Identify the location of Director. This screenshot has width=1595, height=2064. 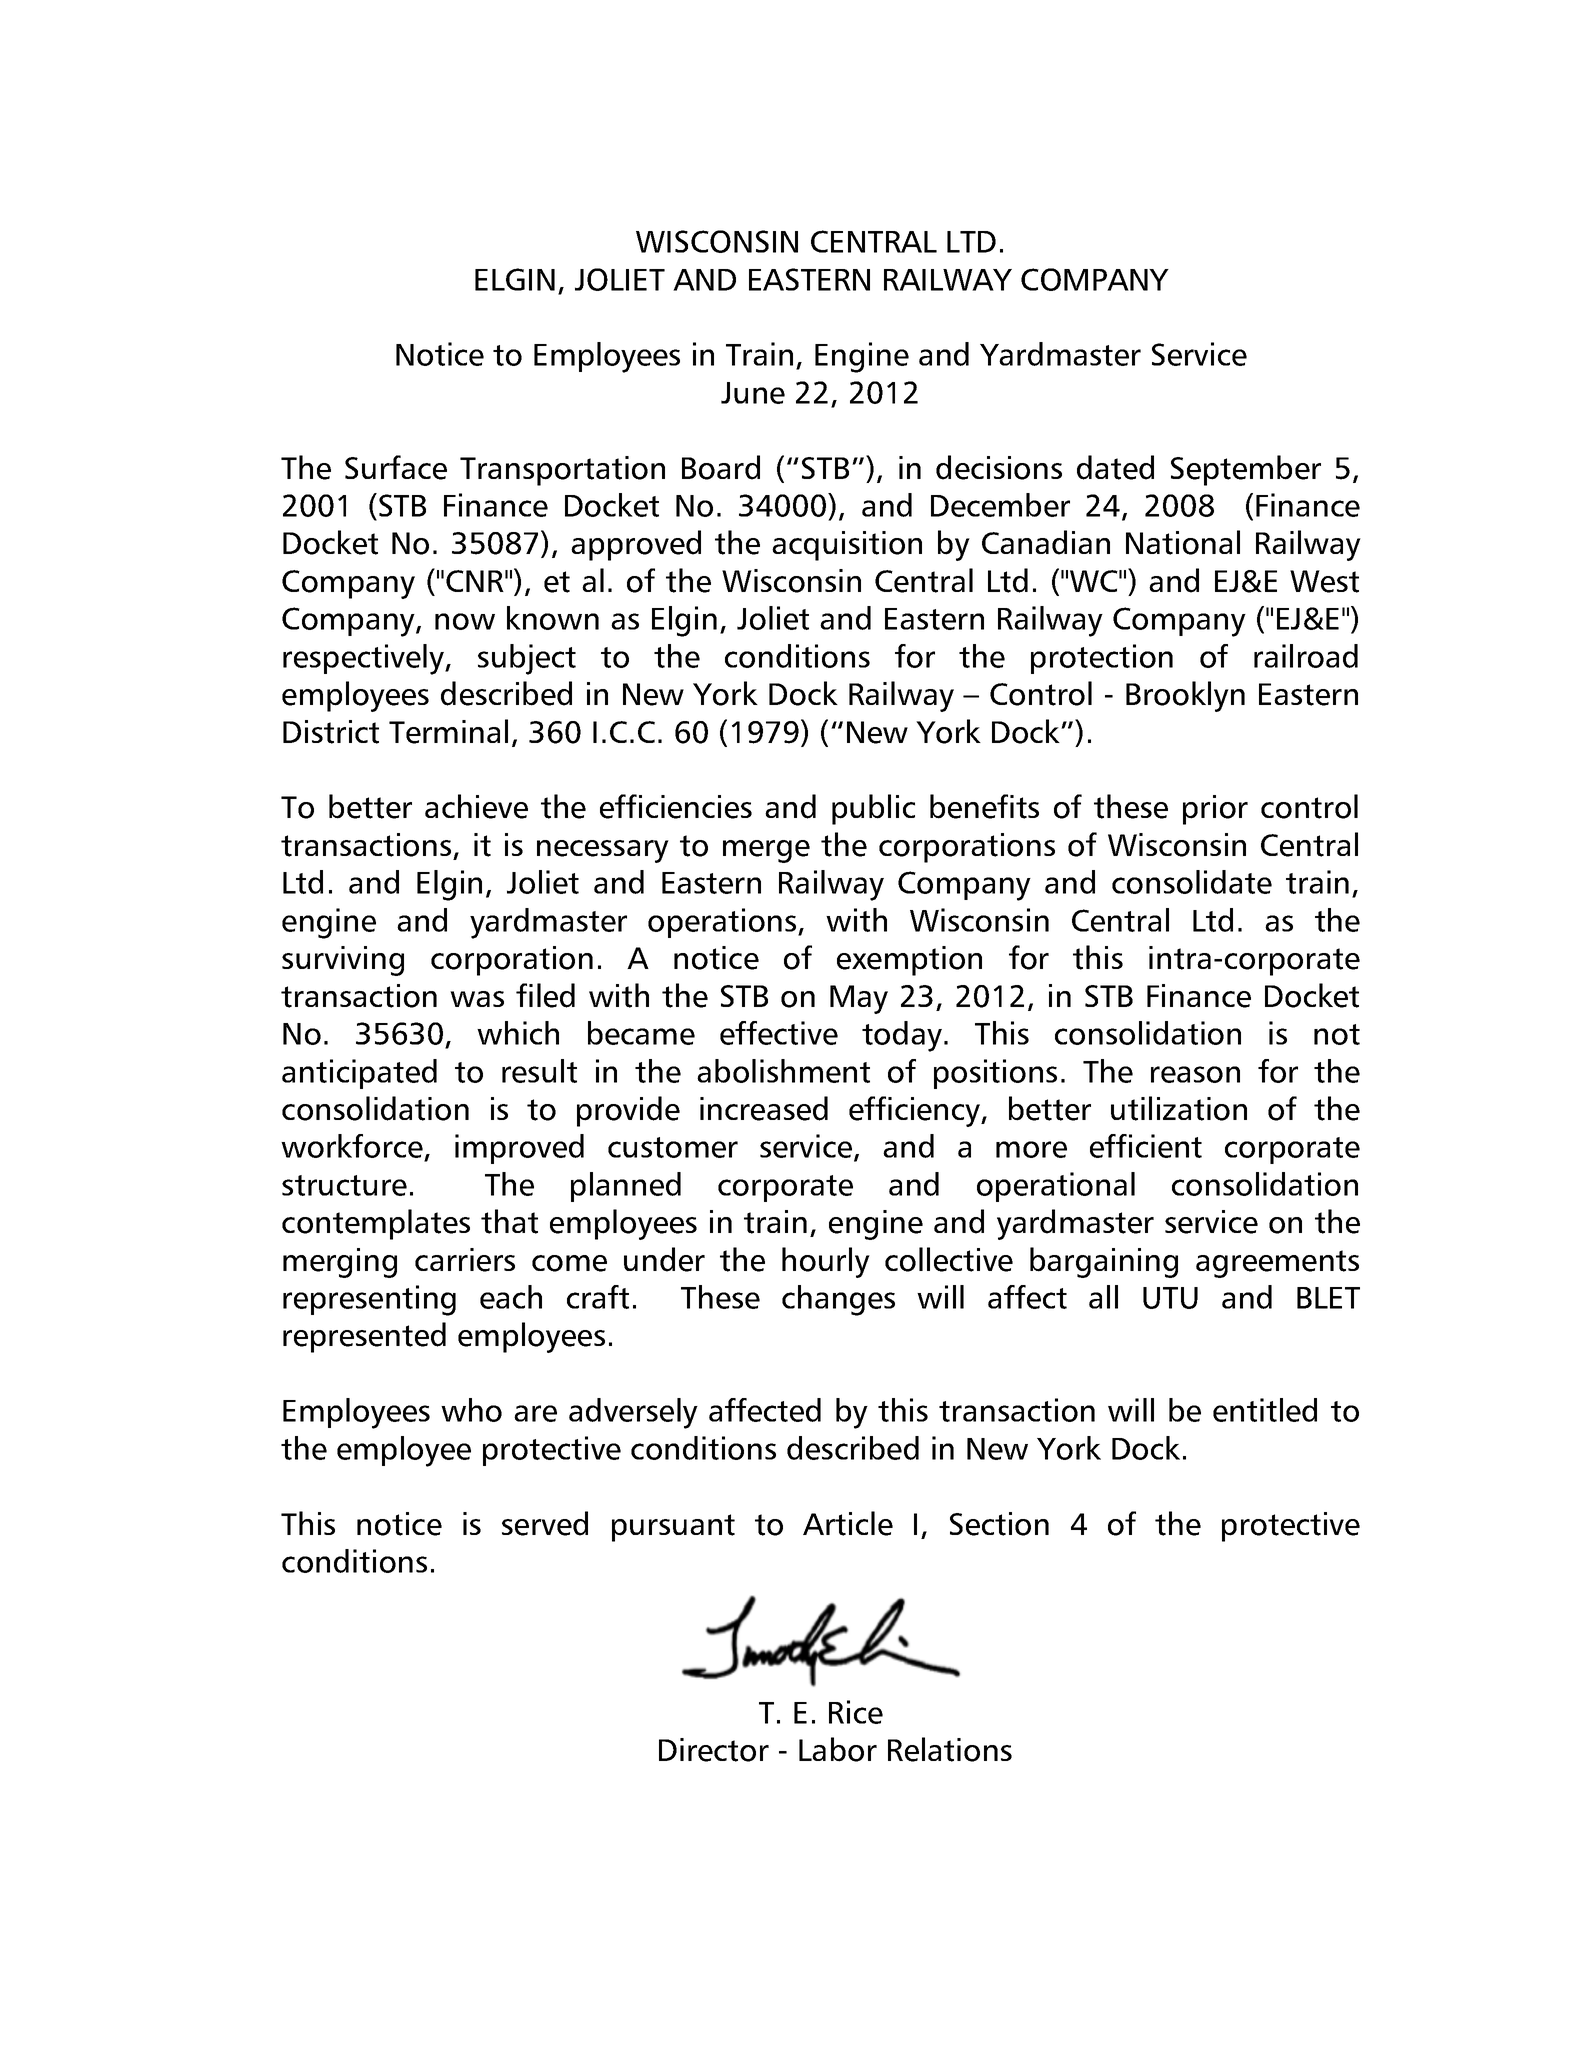
(714, 1750).
